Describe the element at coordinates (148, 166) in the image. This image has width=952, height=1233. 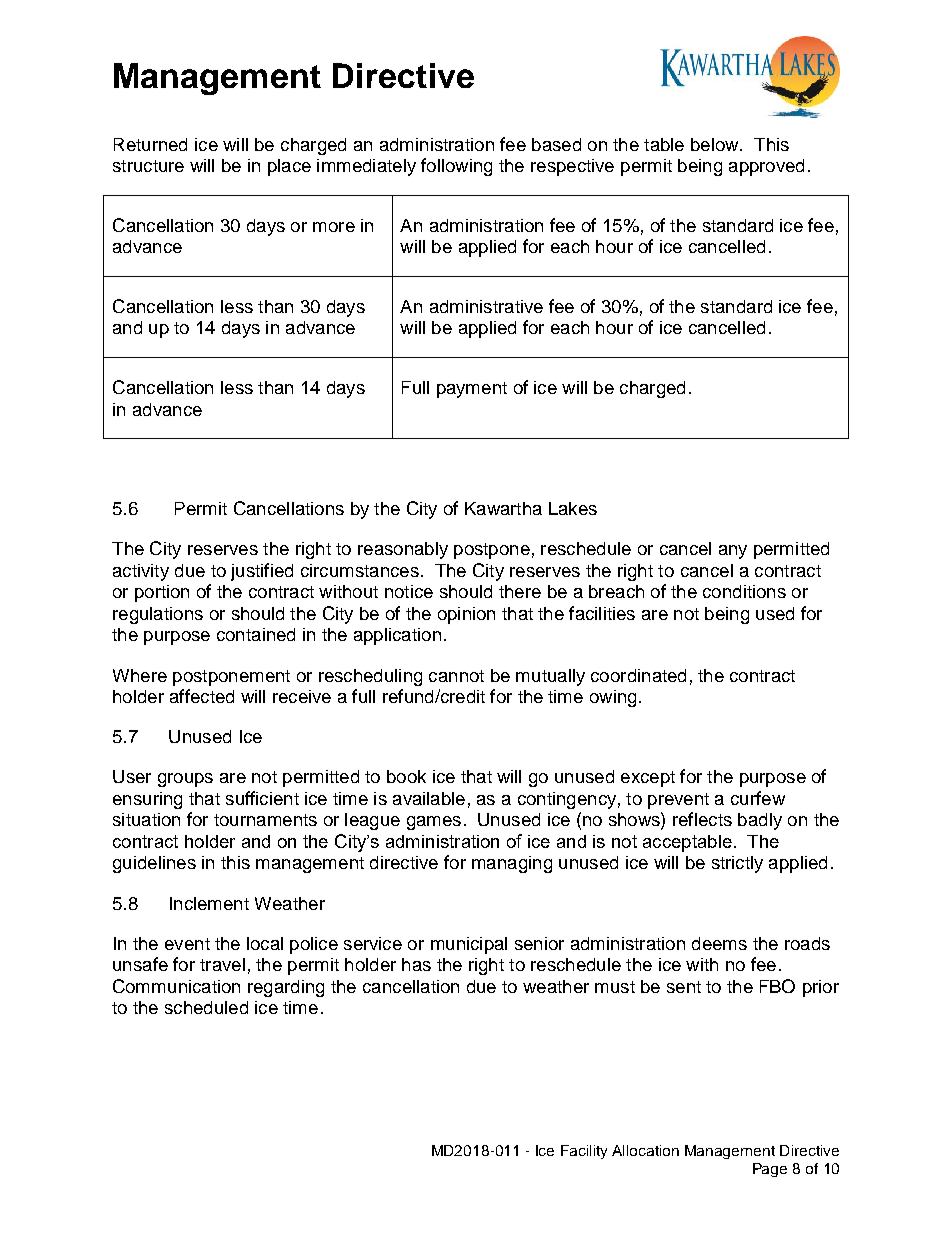
I see `structure` at that location.
